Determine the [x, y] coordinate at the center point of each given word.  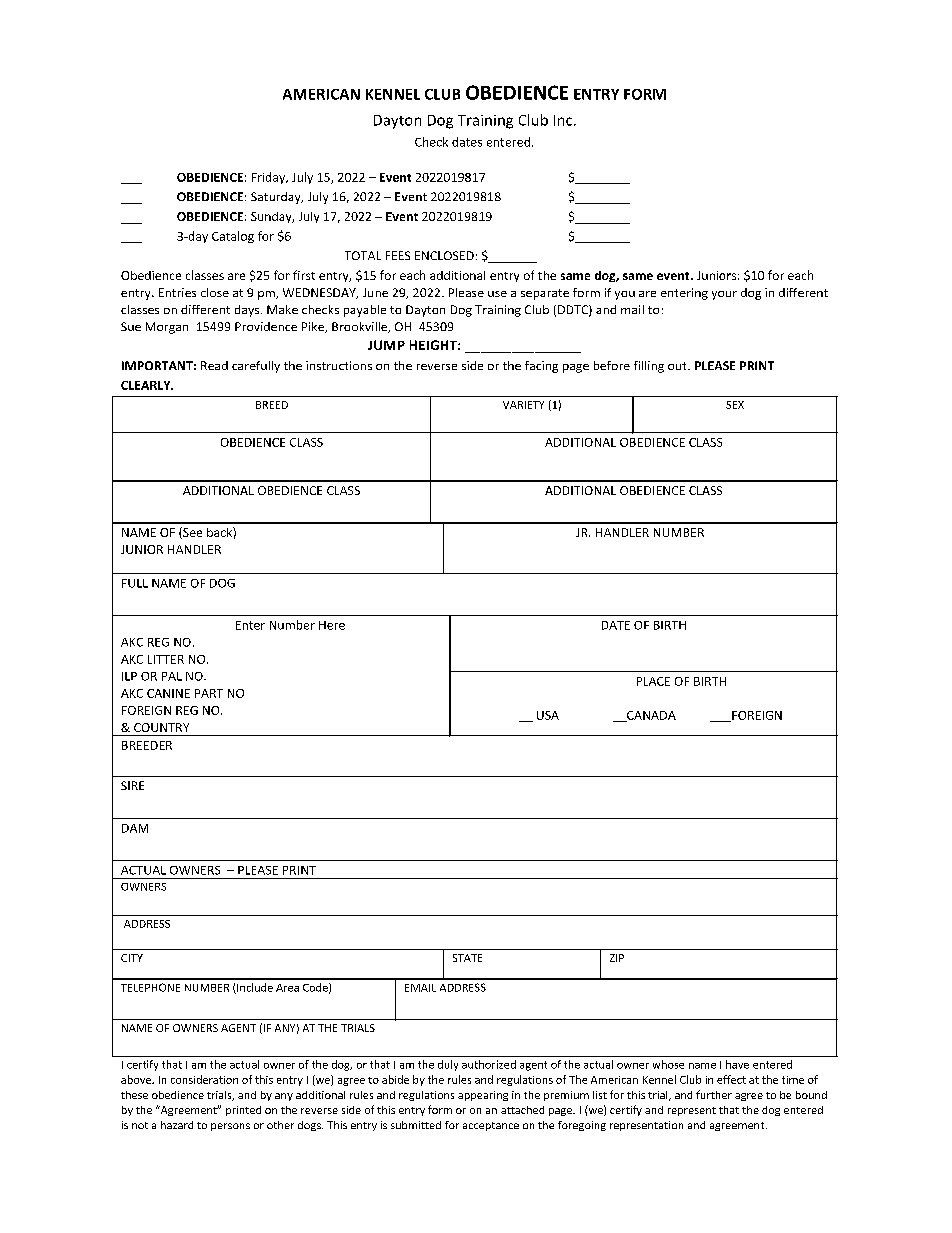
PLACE [653, 681]
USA [548, 715]
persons [230, 1127]
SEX [735, 405]
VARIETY [523, 405]
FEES [398, 255]
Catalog [233, 237]
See [191, 533]
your [724, 295]
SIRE [132, 785]
